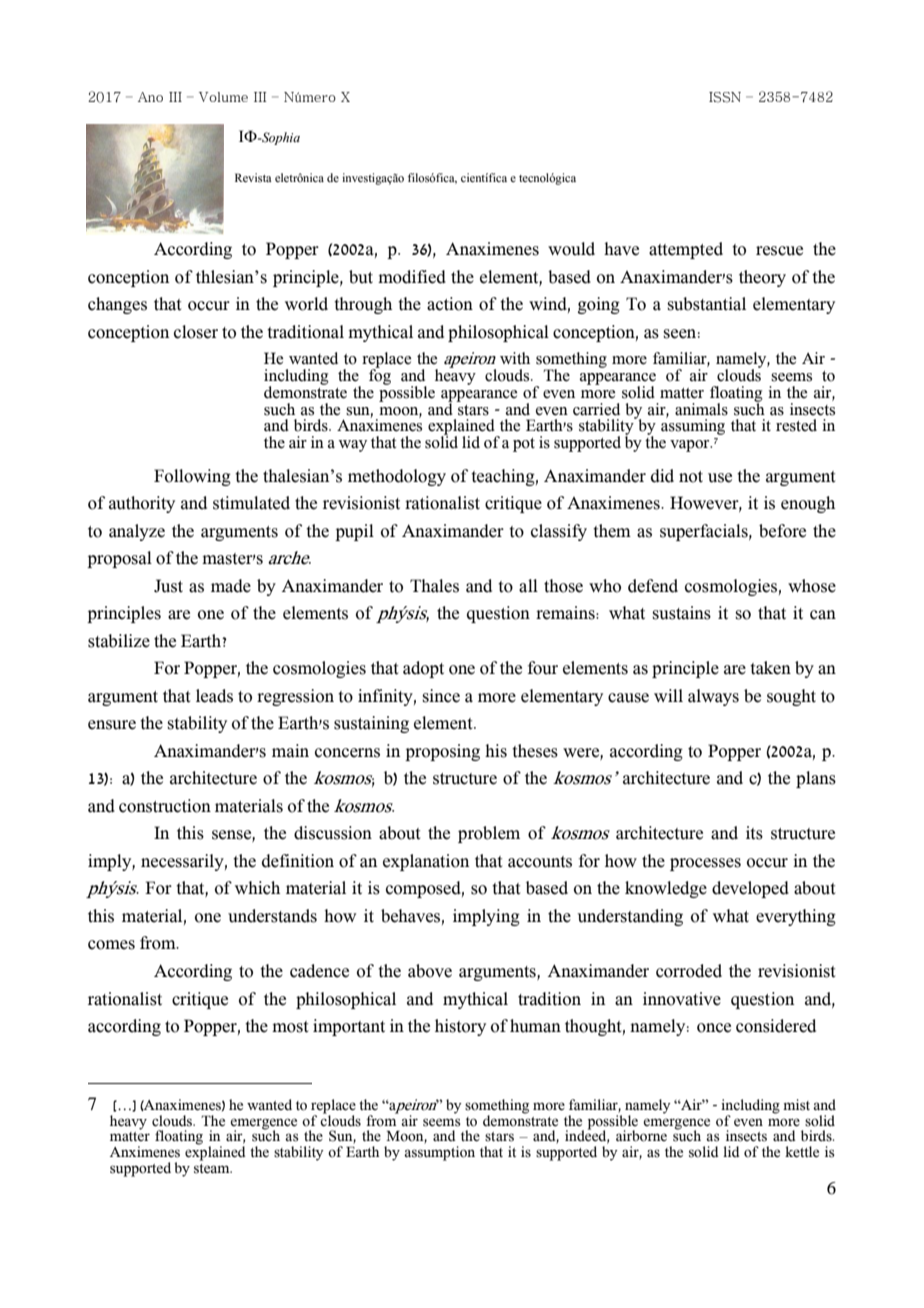  What do you see at coordinates (223, 97) in the document?
I see `Volume` at bounding box center [223, 97].
